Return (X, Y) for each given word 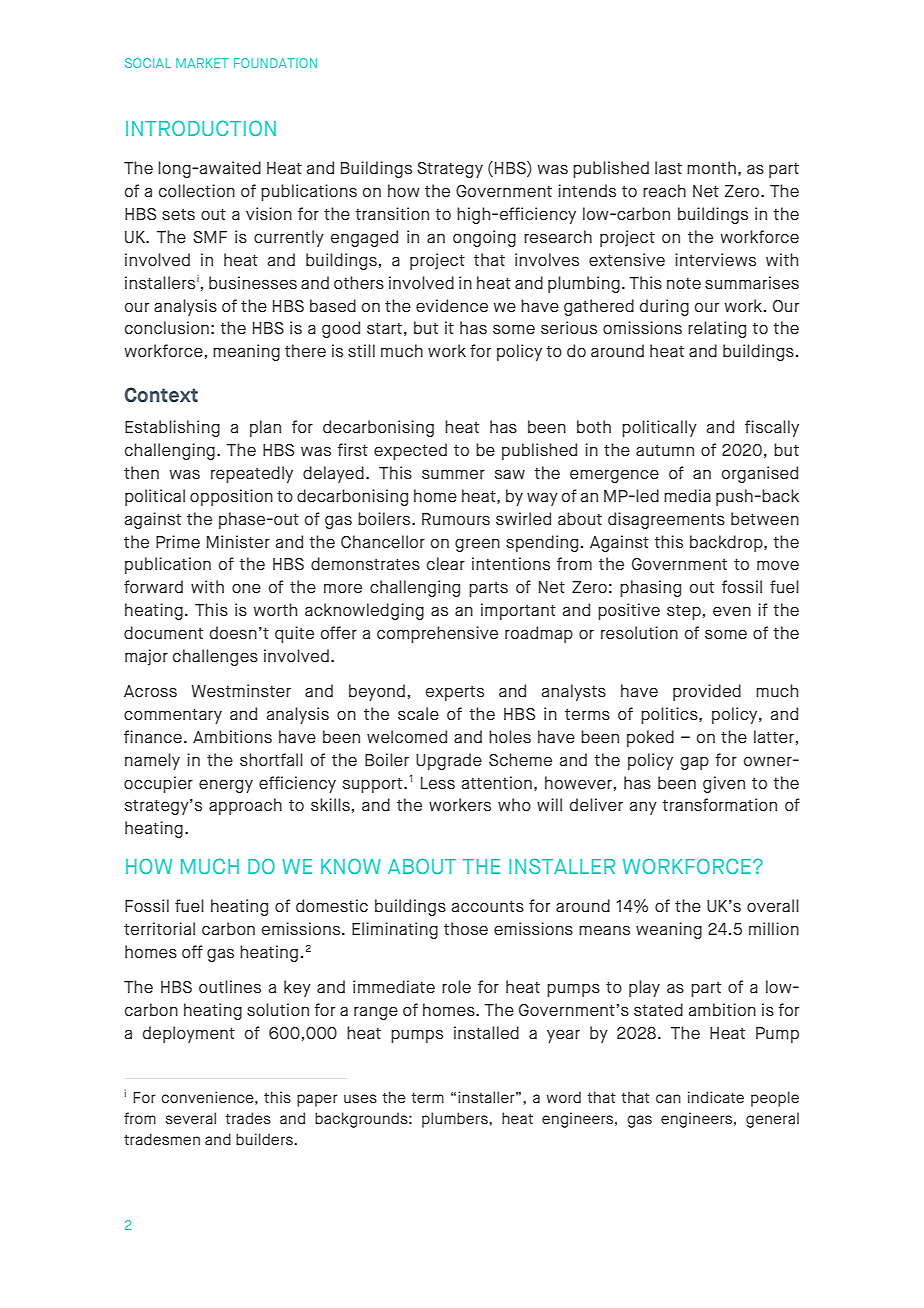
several (190, 1118)
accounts (488, 906)
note (684, 283)
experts (455, 693)
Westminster (241, 691)
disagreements (666, 520)
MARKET (202, 63)
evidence (452, 305)
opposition (231, 497)
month (711, 167)
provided (707, 692)
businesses (253, 283)
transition (392, 214)
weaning (669, 930)
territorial (159, 928)
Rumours (456, 519)
